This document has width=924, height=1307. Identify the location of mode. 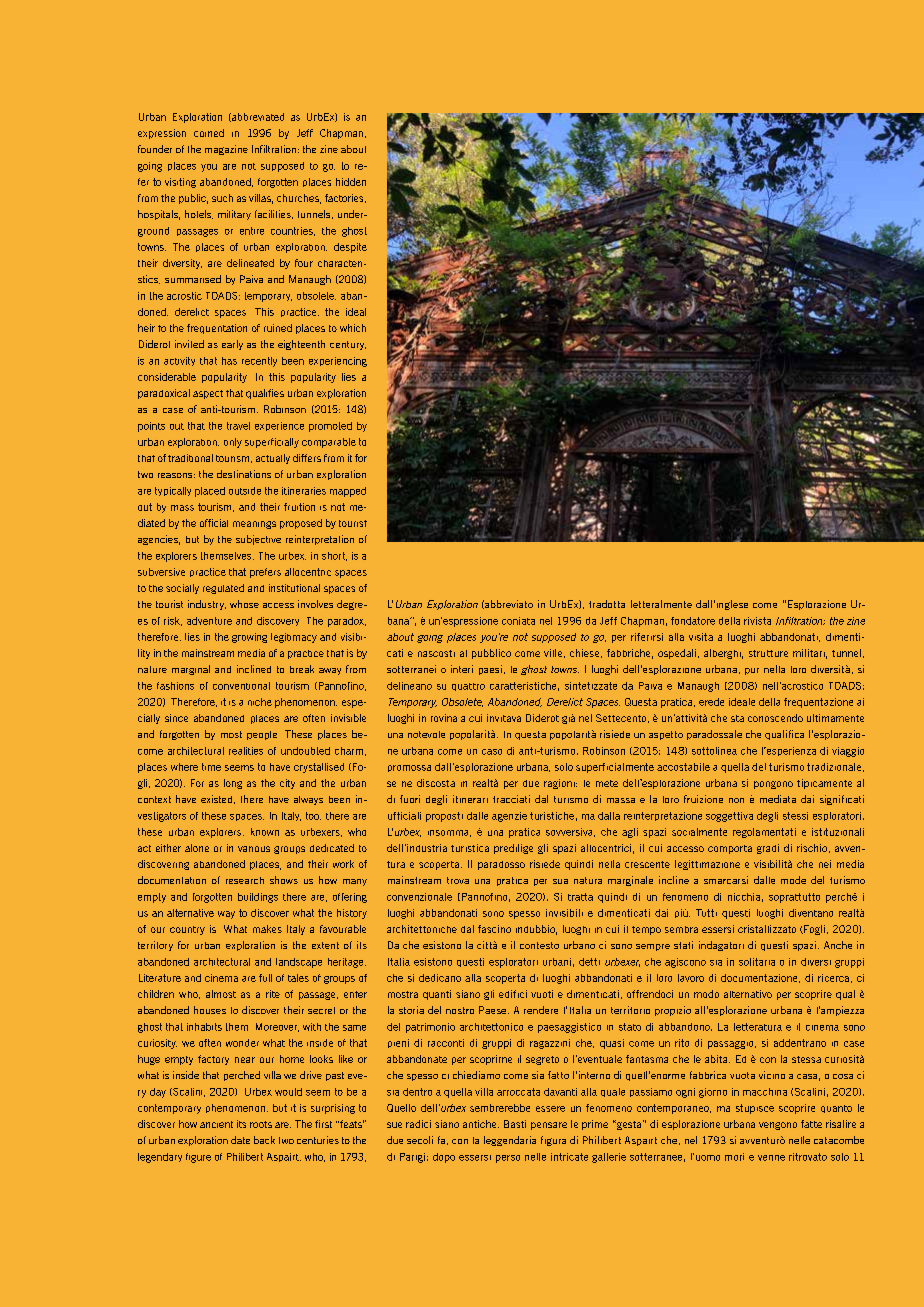
(793, 880).
